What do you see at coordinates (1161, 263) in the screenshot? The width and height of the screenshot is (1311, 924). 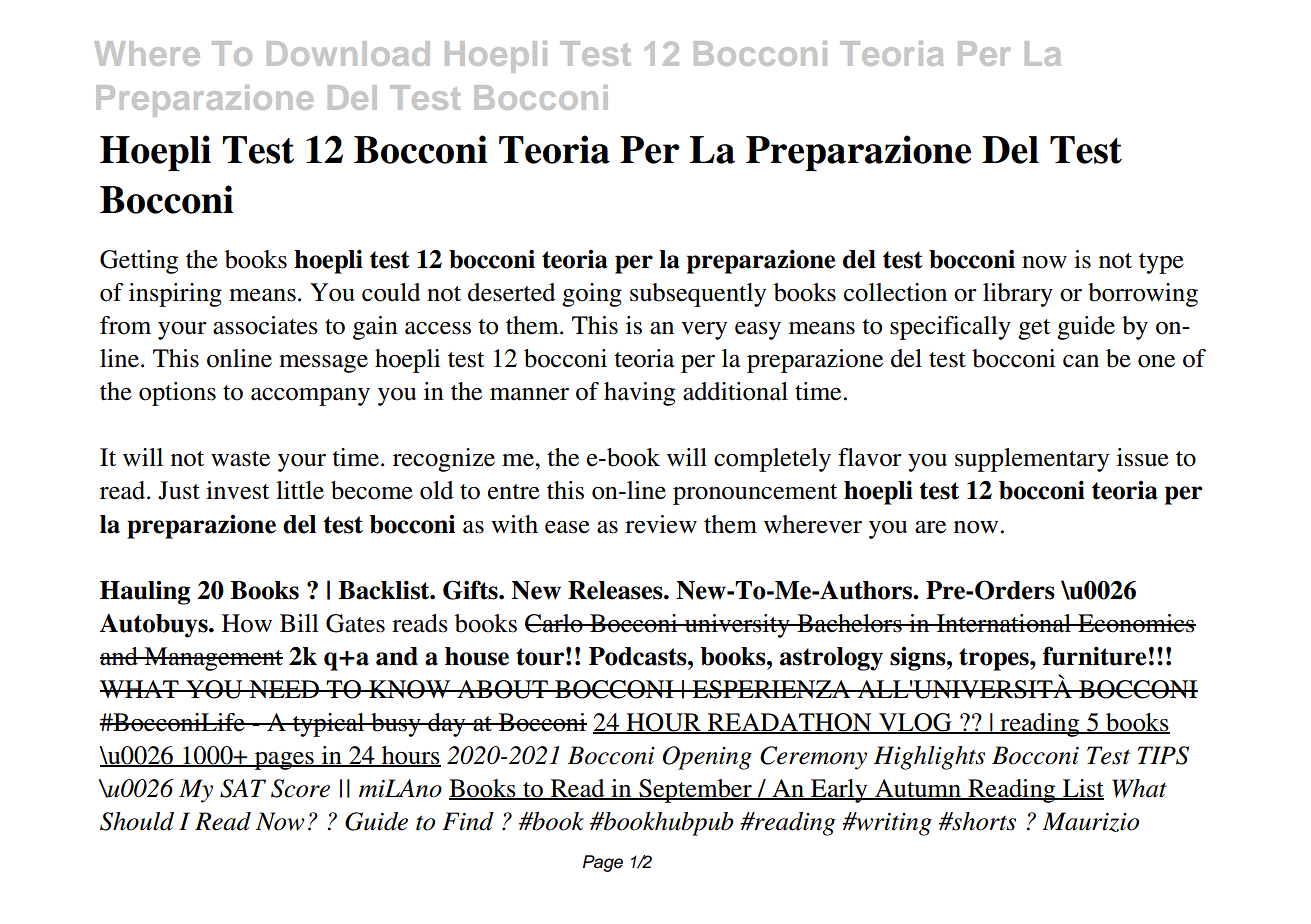 I see `type` at bounding box center [1161, 263].
